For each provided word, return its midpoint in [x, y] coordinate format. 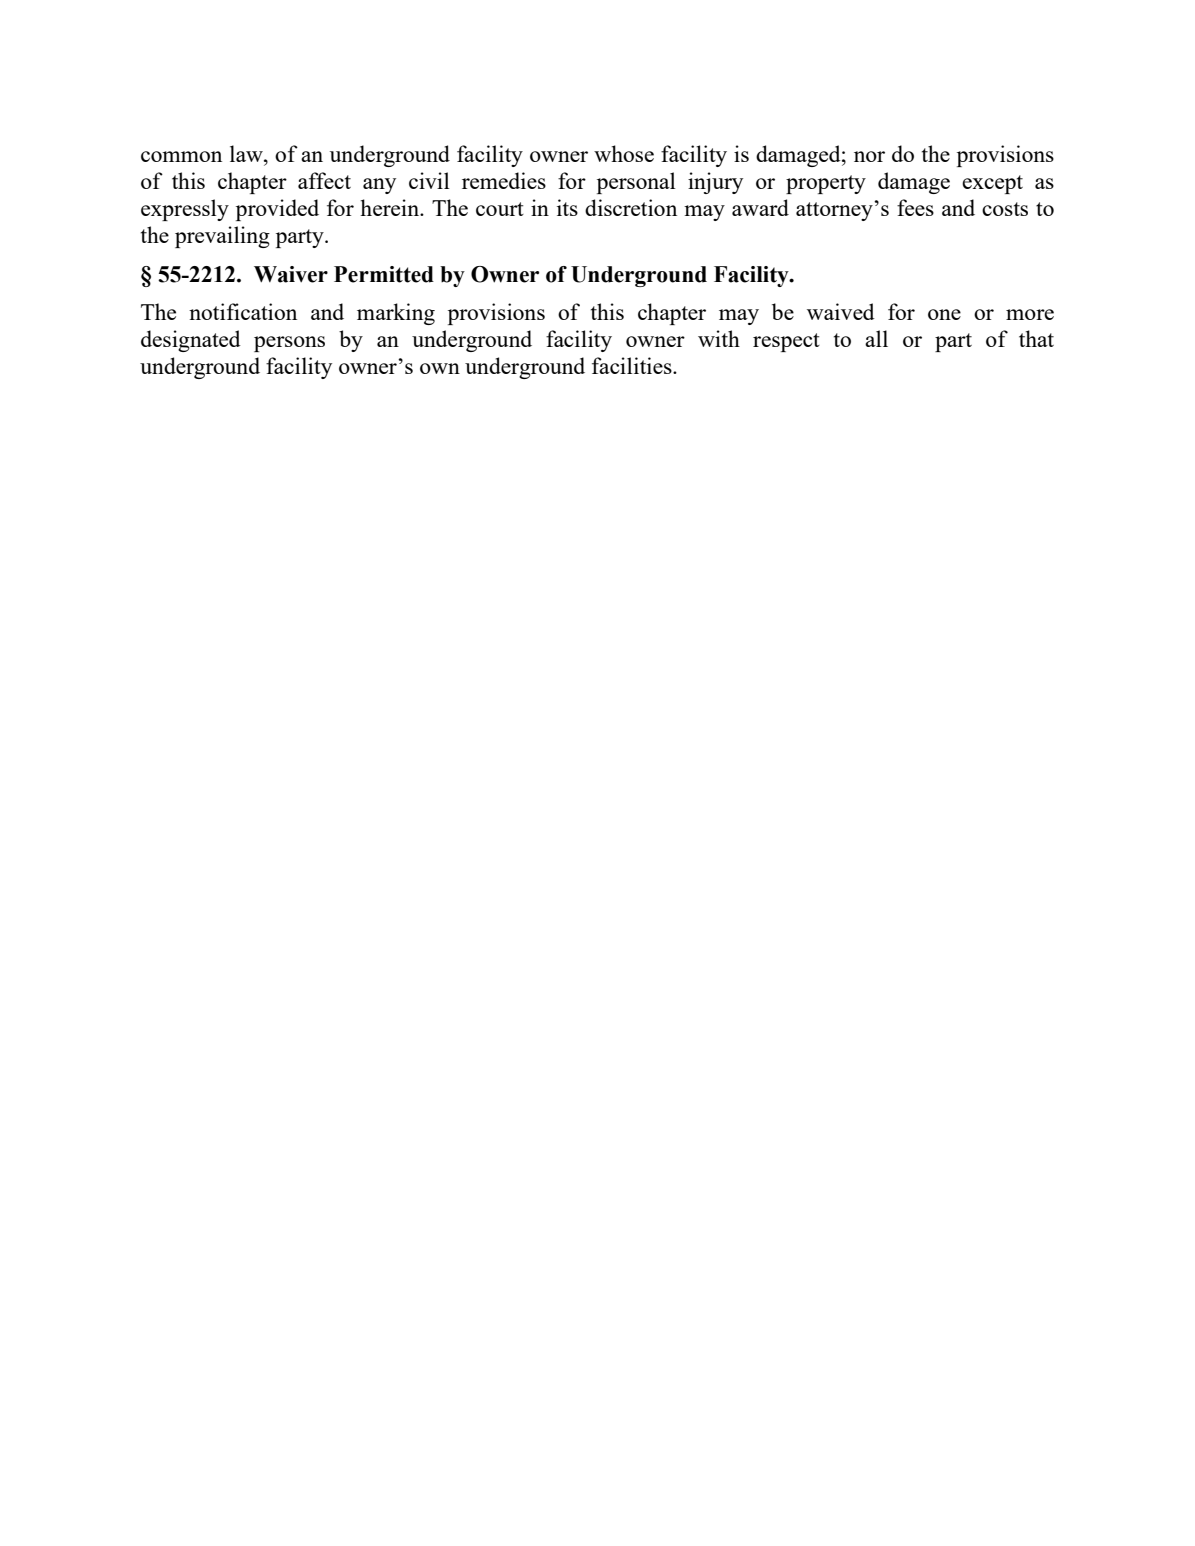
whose [624, 153]
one [944, 314]
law [247, 153]
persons [289, 344]
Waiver [291, 274]
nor [869, 156]
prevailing [222, 237]
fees [915, 207]
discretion [631, 207]
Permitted [384, 274]
